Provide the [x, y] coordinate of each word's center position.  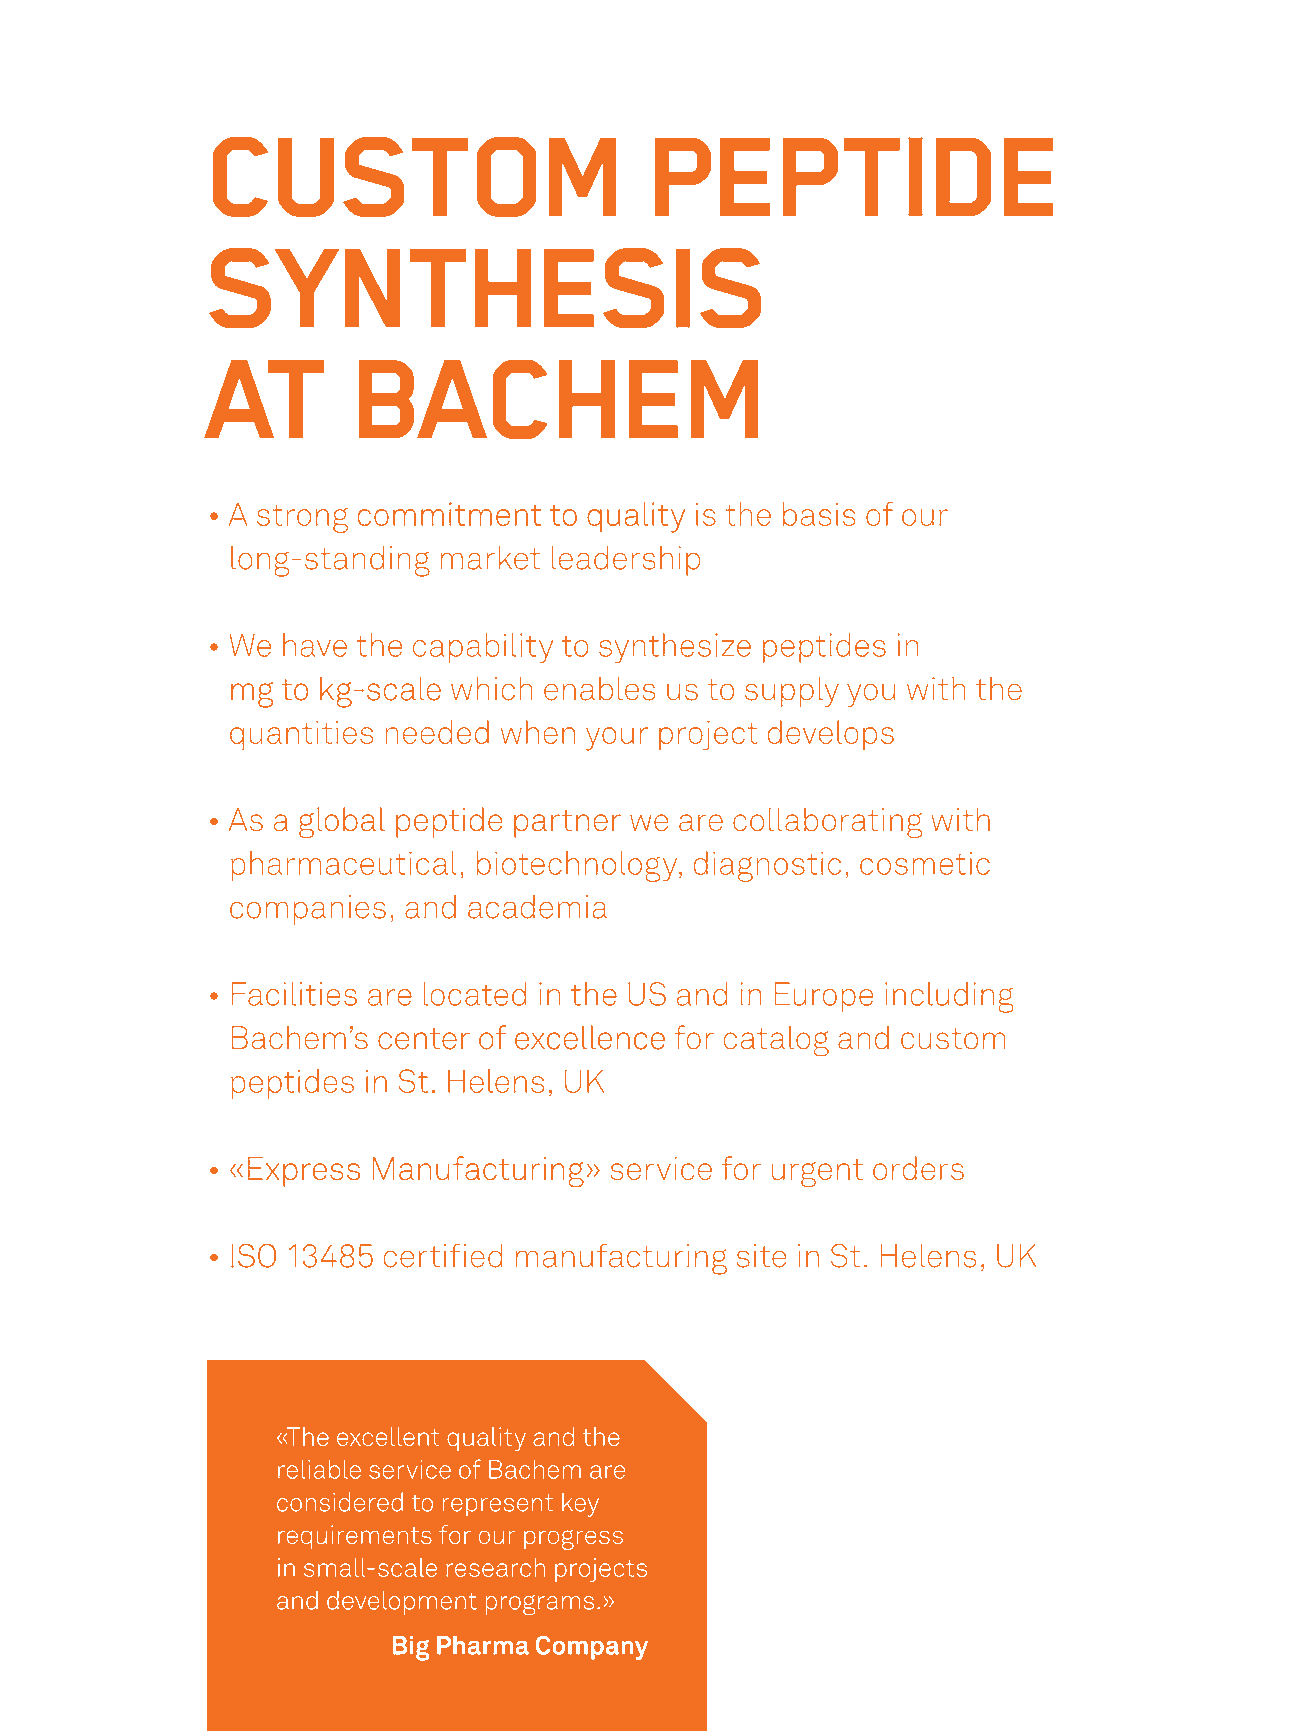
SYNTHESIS [485, 288]
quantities [302, 735]
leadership [626, 560]
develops [830, 735]
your [617, 739]
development [402, 1602]
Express [304, 1172]
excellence [590, 1037]
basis [819, 514]
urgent [817, 1173]
